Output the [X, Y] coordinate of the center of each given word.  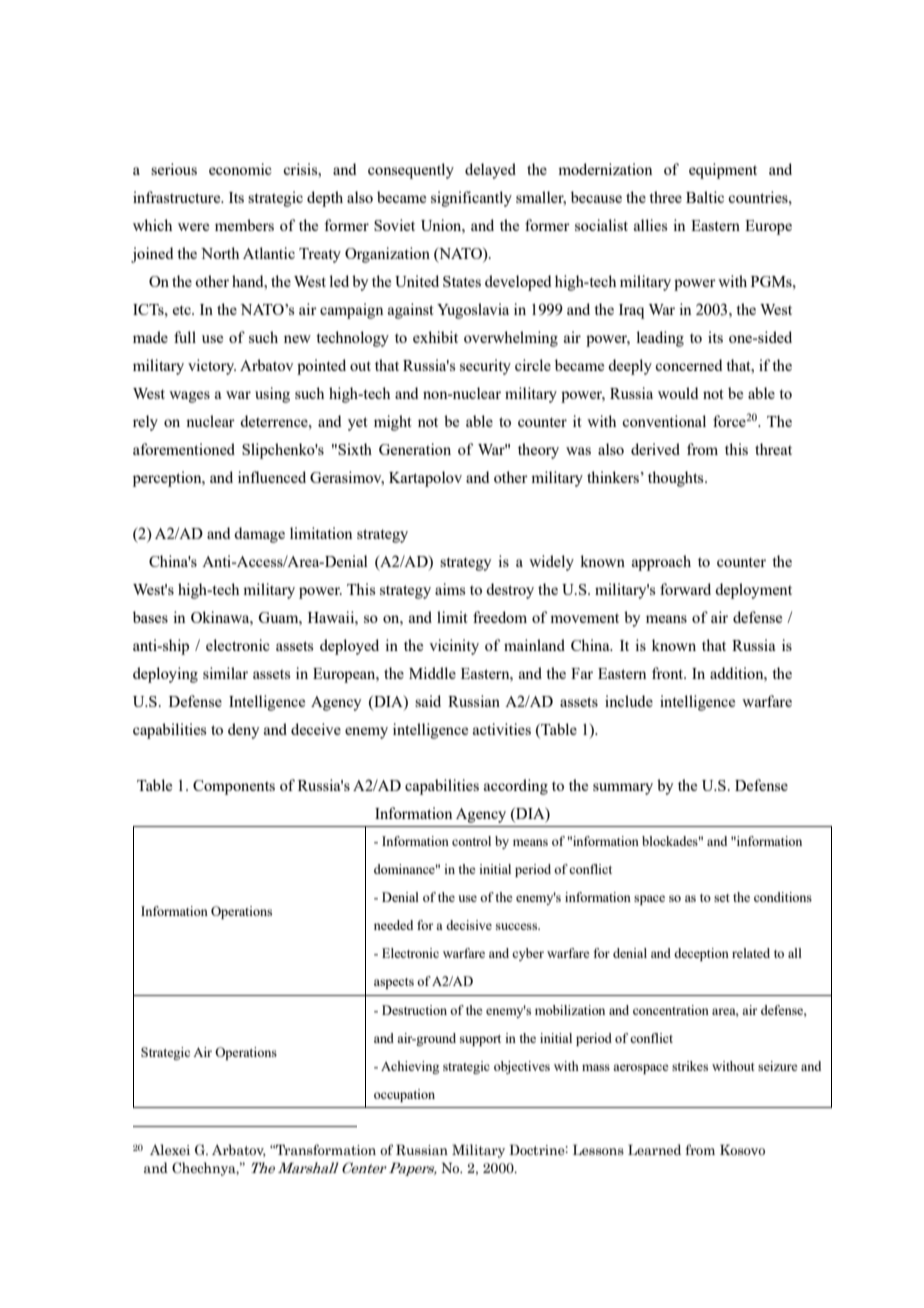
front [669, 673]
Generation [415, 449]
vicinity [454, 647]
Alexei [170, 1150]
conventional [664, 421]
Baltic [705, 197]
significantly [471, 199]
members [244, 225]
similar [225, 673]
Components [234, 787]
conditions [783, 897]
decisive [469, 925]
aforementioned [184, 449]
